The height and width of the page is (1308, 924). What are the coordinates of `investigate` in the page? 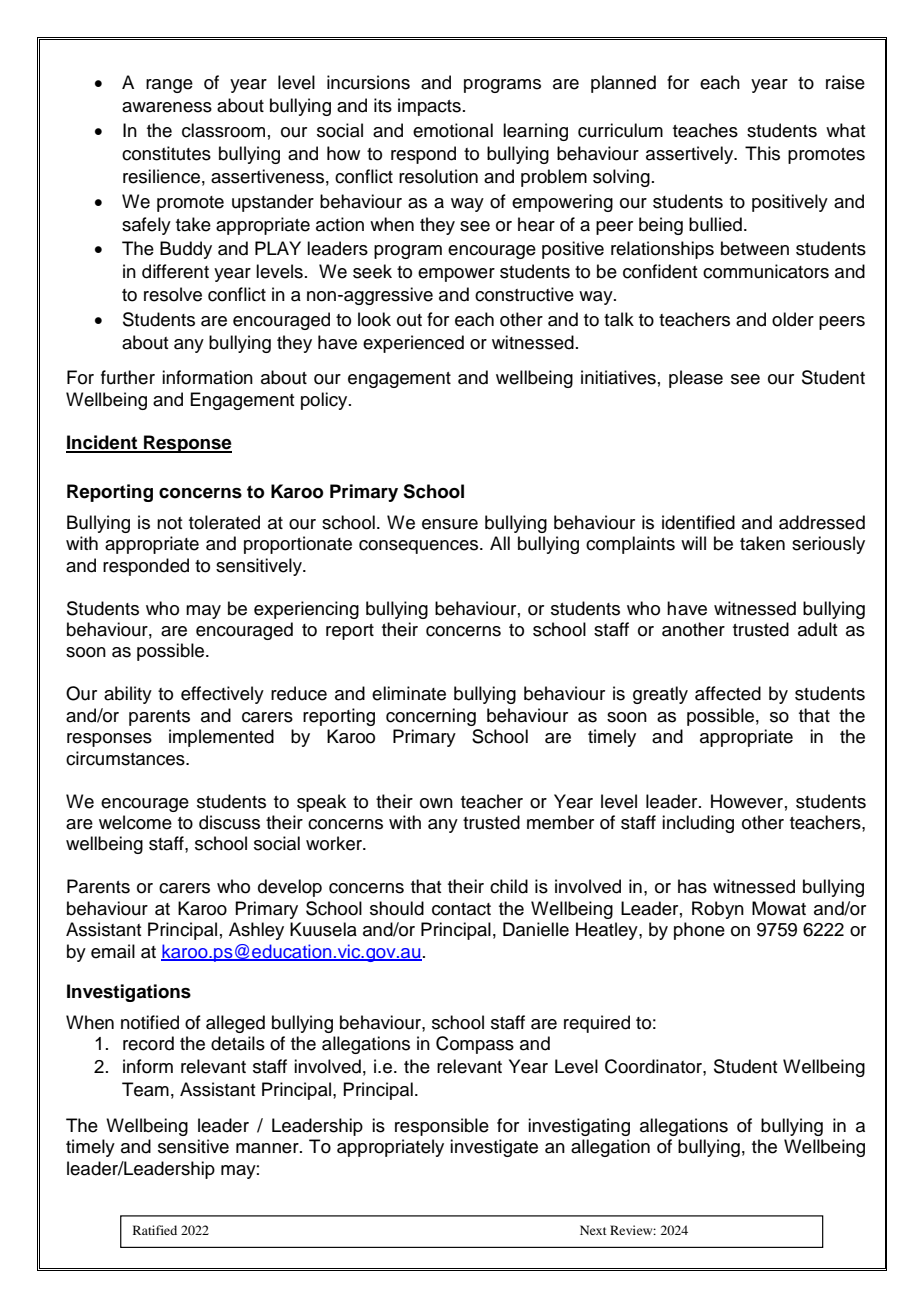 It's located at (494, 1148).
